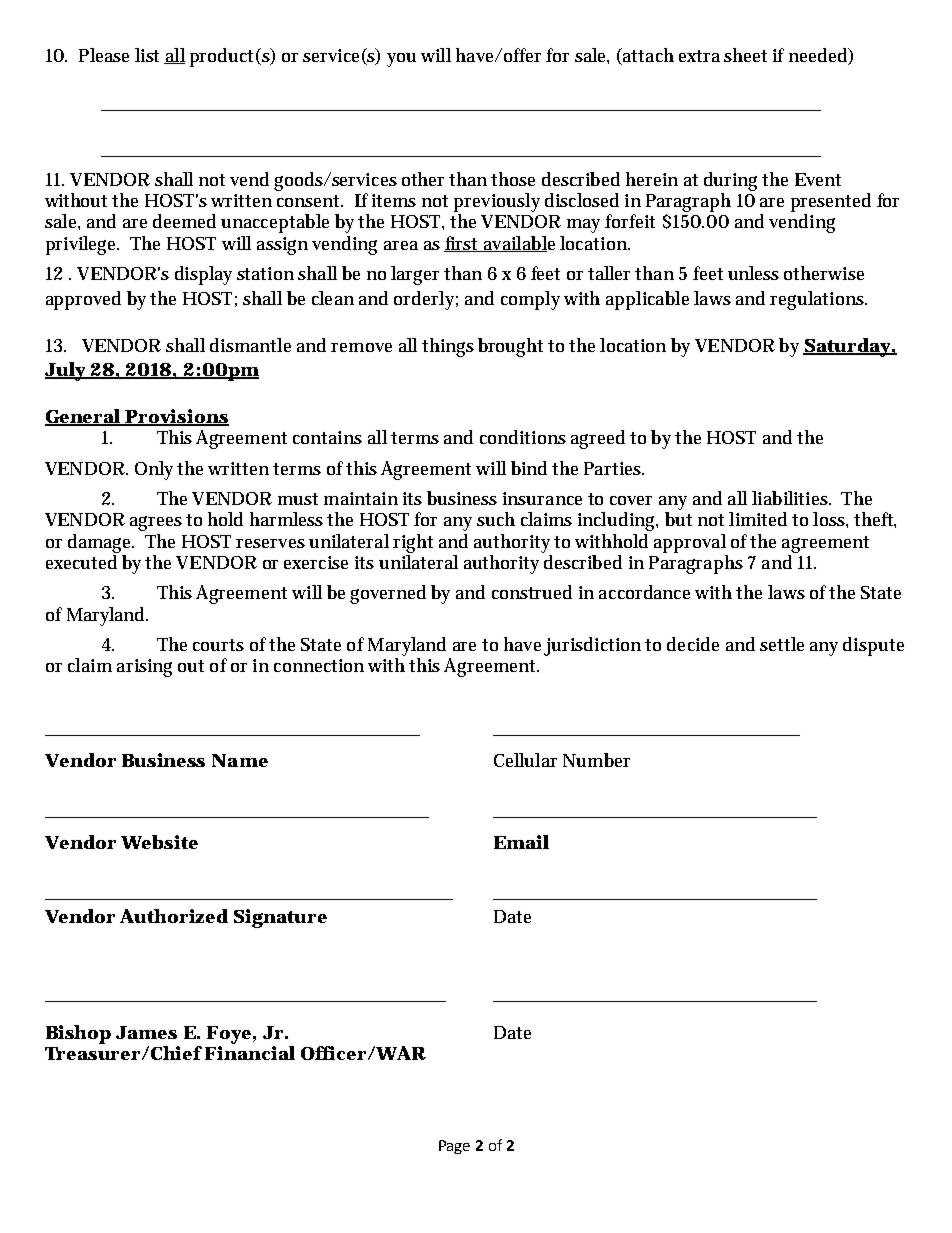  I want to click on Email, so click(521, 842).
